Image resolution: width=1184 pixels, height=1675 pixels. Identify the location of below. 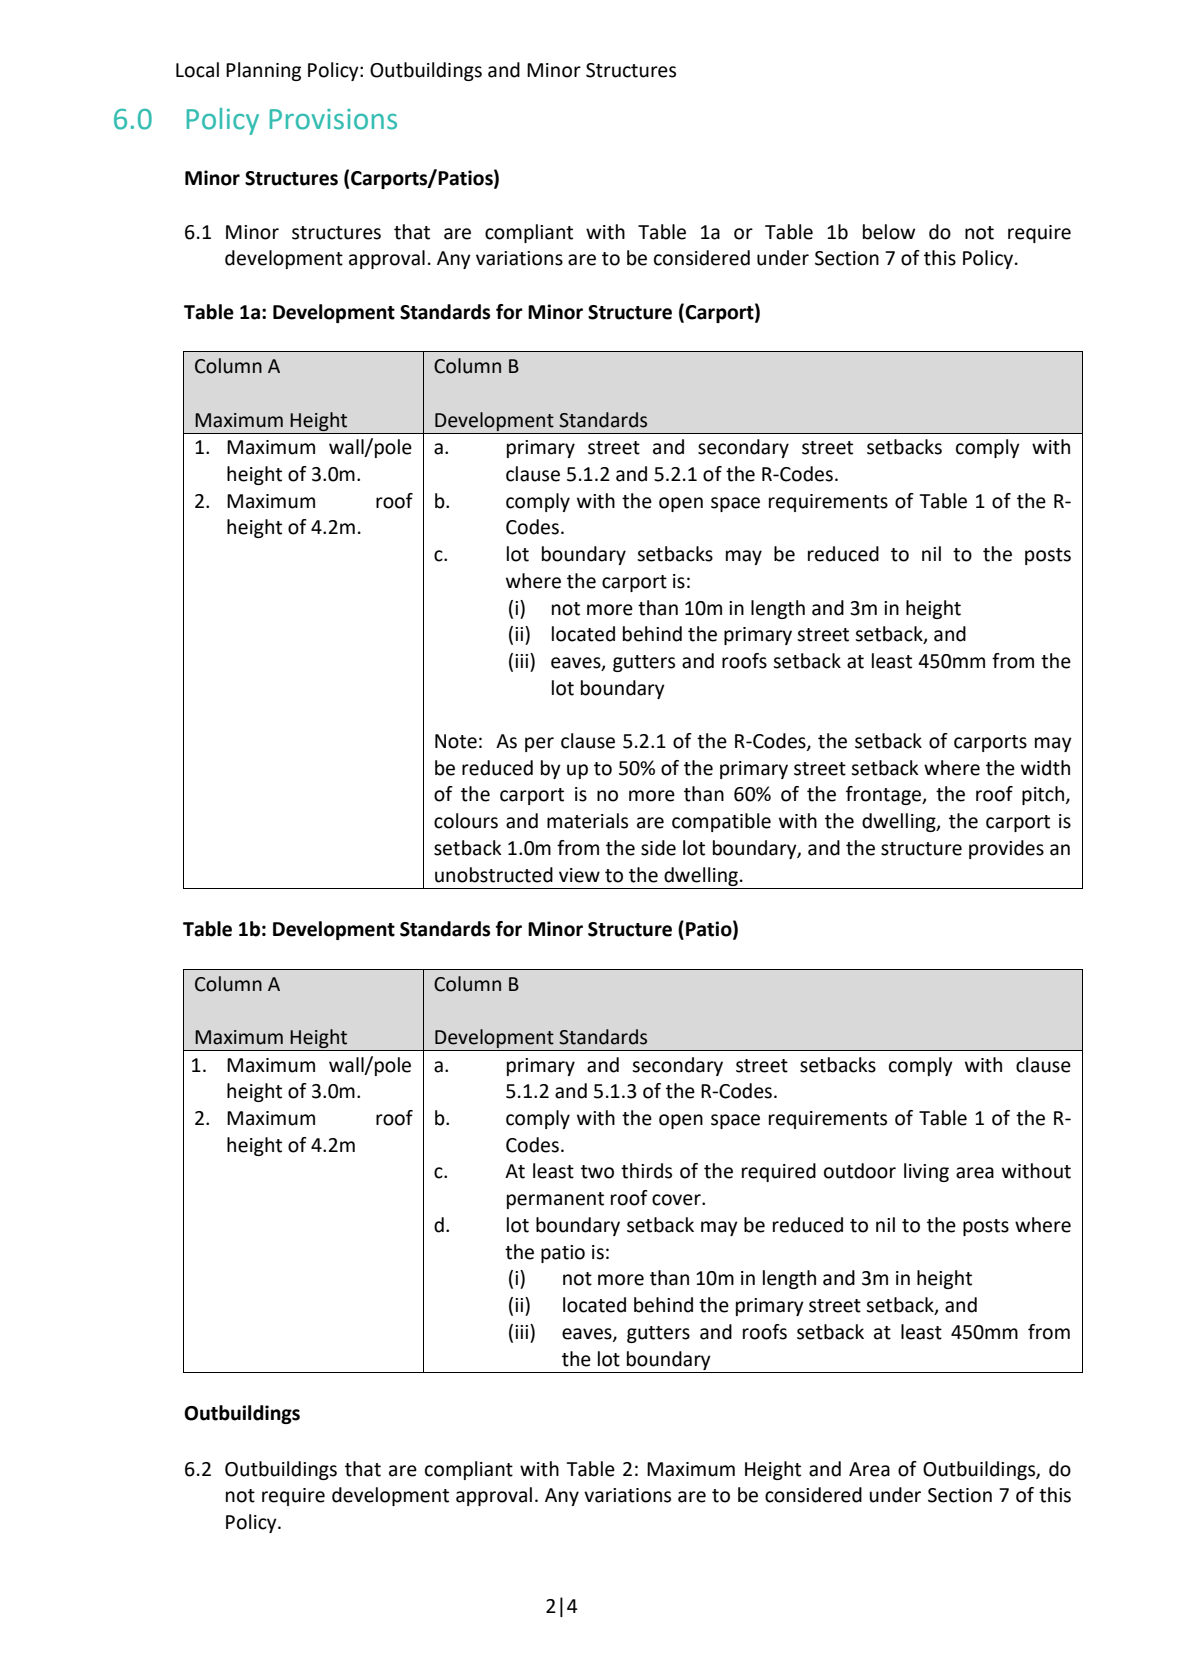
(889, 232).
